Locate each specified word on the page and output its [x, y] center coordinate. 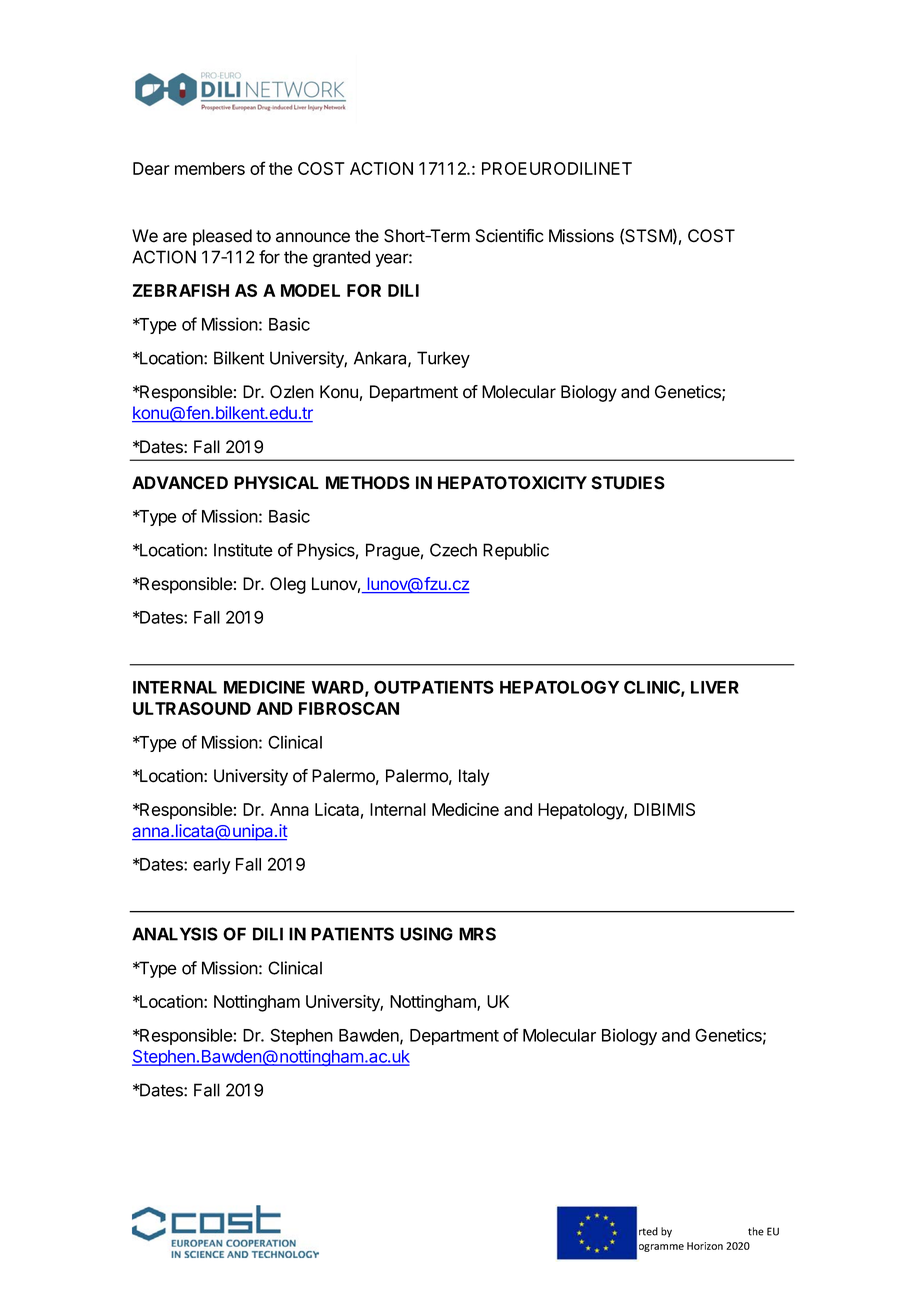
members [210, 168]
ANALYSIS [175, 934]
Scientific [510, 236]
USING [426, 934]
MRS [477, 934]
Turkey [443, 359]
